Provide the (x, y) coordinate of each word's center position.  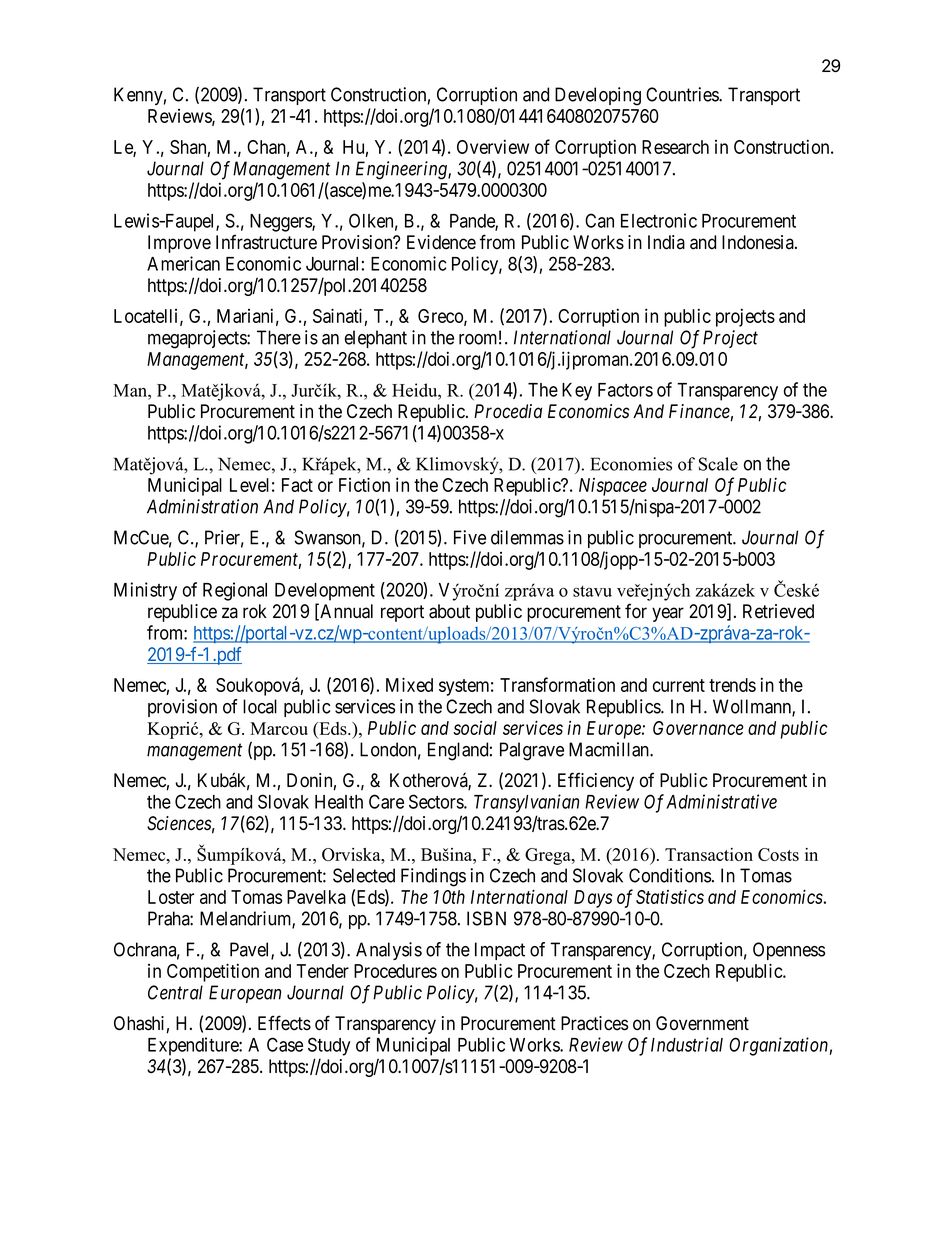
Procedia (508, 411)
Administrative (721, 801)
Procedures (395, 971)
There (279, 337)
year (668, 614)
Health (339, 802)
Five (470, 537)
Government (702, 1023)
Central (175, 992)
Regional (235, 591)
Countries (683, 94)
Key (577, 392)
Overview (493, 146)
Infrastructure (266, 242)
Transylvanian (526, 803)
